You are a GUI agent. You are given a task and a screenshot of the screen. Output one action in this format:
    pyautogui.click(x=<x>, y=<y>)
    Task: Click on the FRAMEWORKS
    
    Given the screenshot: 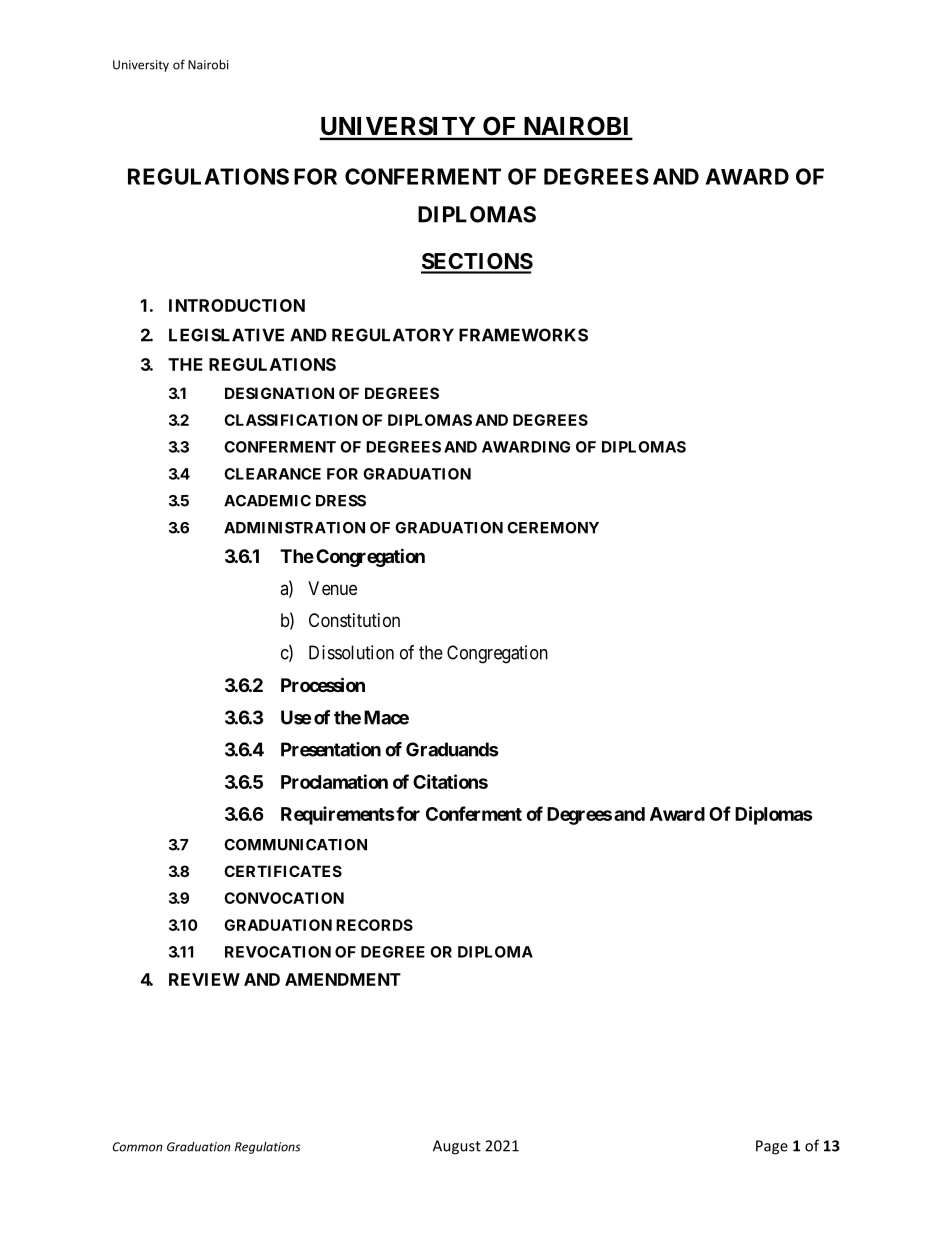 What is the action you would take?
    pyautogui.click(x=523, y=335)
